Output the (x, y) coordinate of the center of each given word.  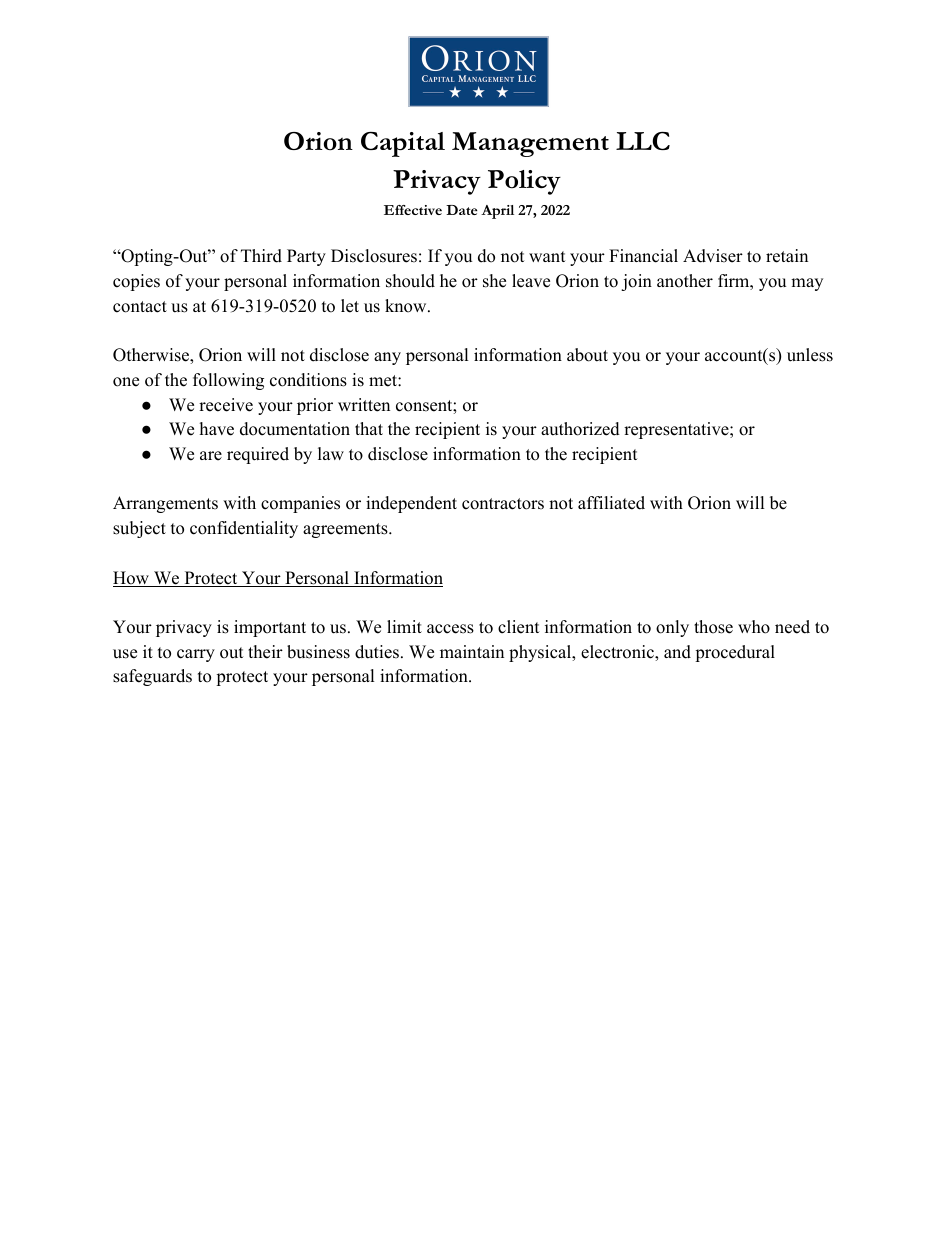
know (407, 306)
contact (140, 307)
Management (530, 144)
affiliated (611, 503)
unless (810, 355)
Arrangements (165, 504)
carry (196, 655)
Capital (403, 144)
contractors (503, 504)
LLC (643, 141)
